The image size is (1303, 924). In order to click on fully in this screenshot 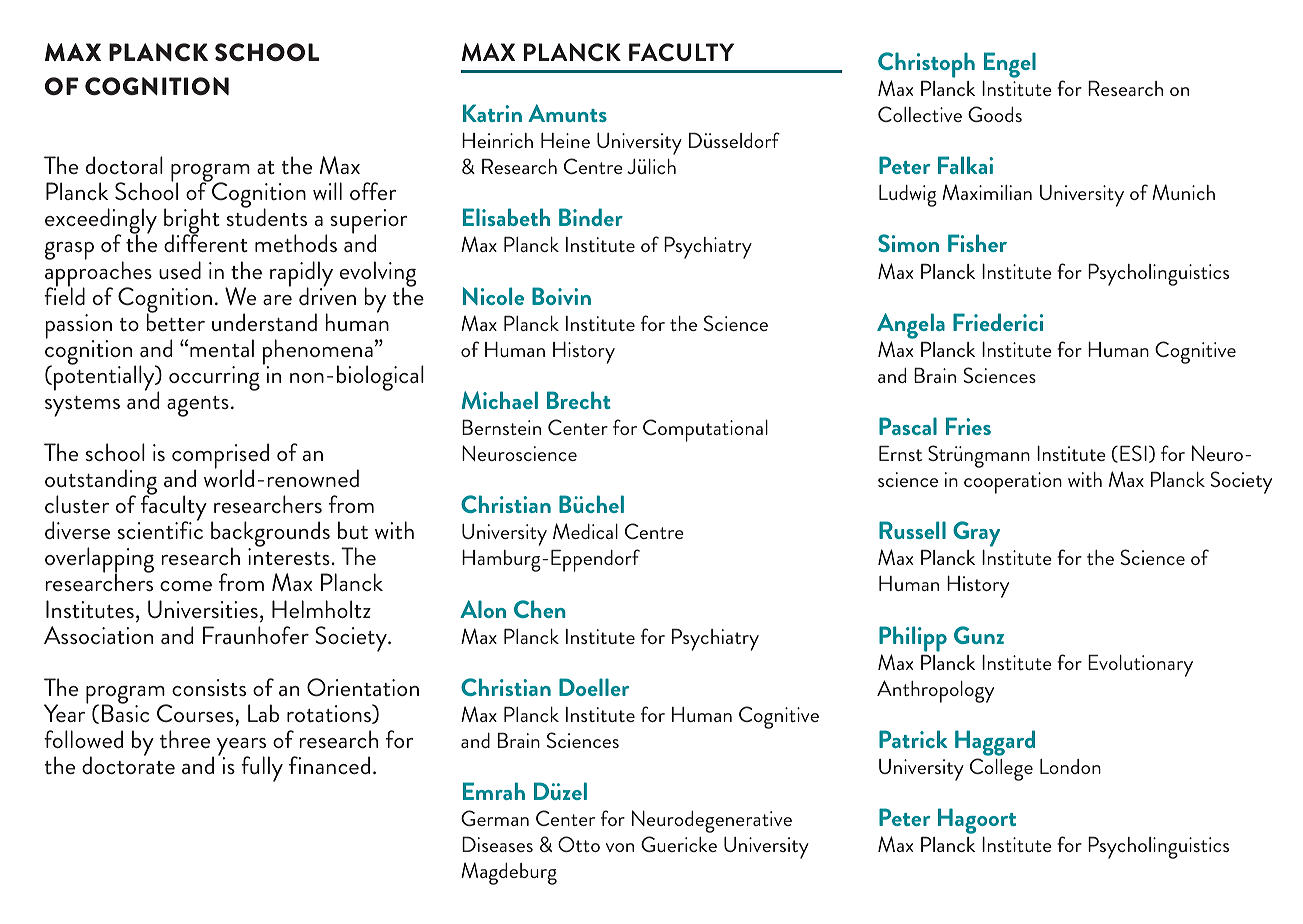, I will do `click(262, 769)`.
